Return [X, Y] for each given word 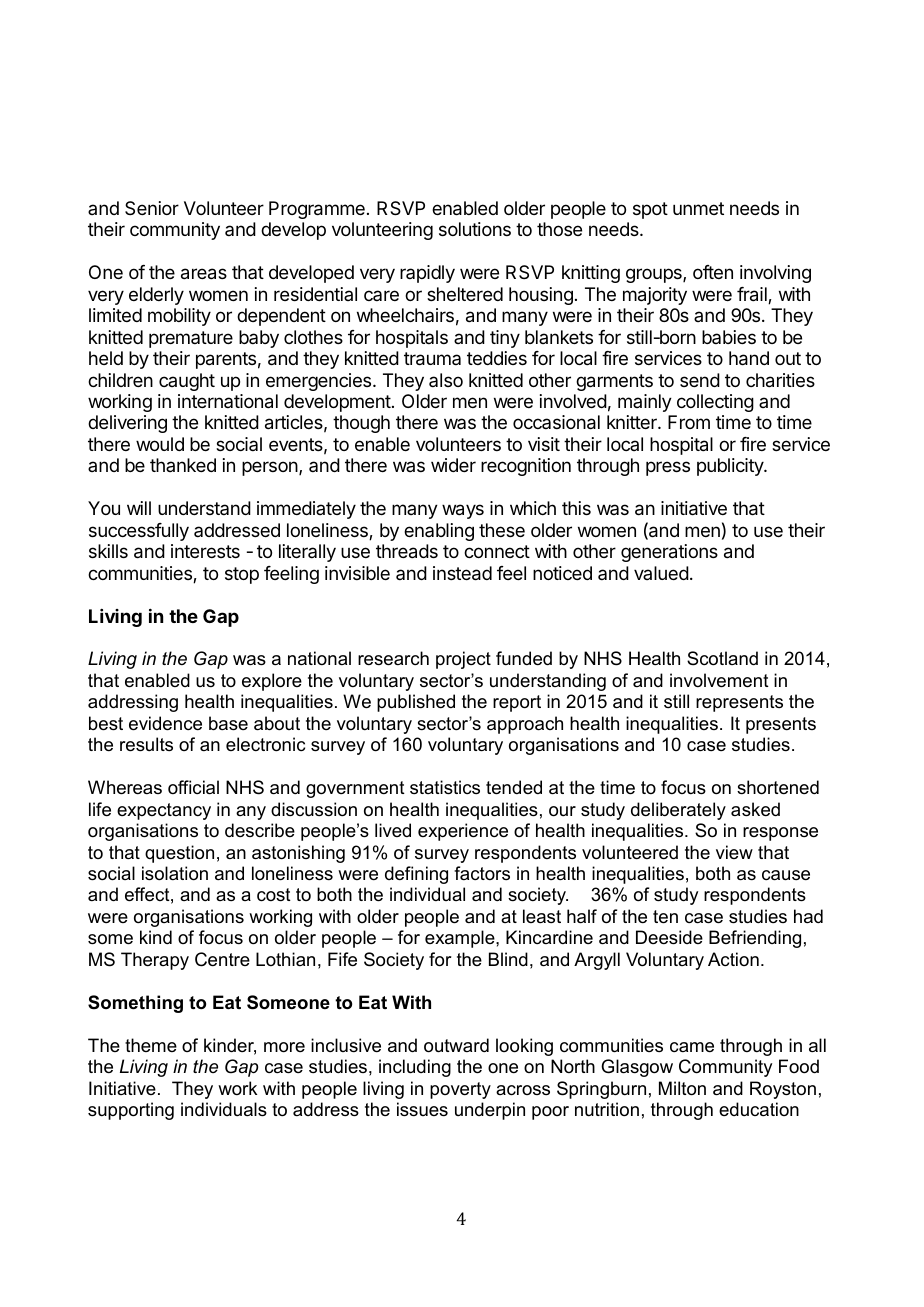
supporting [131, 1111]
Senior [152, 208]
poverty [460, 1090]
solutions [475, 229]
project [463, 660]
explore [272, 682]
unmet [698, 208]
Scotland [722, 658]
